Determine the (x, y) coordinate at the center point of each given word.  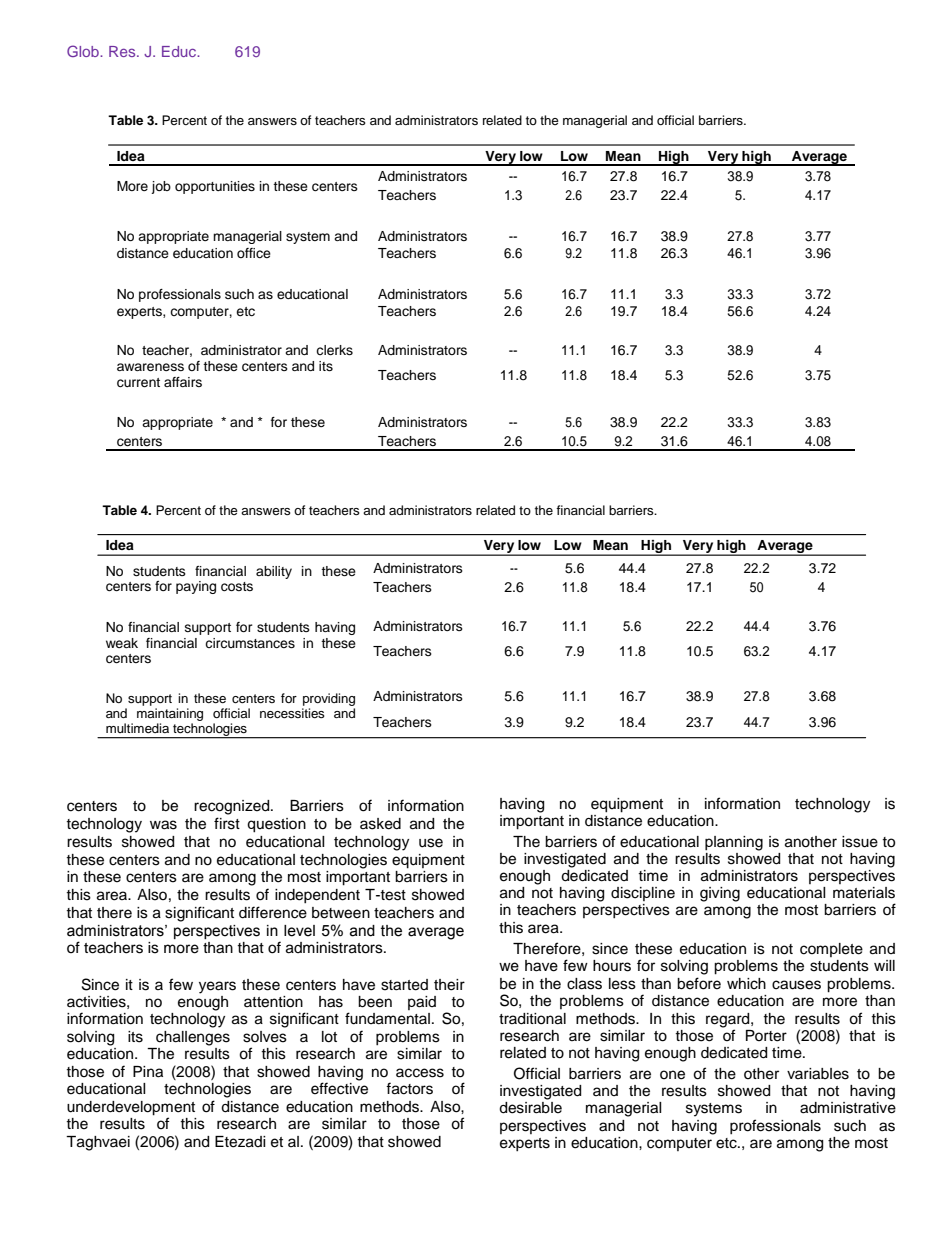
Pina (148, 1072)
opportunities (215, 187)
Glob (84, 51)
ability (274, 572)
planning (734, 843)
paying (196, 587)
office (254, 253)
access (420, 1073)
